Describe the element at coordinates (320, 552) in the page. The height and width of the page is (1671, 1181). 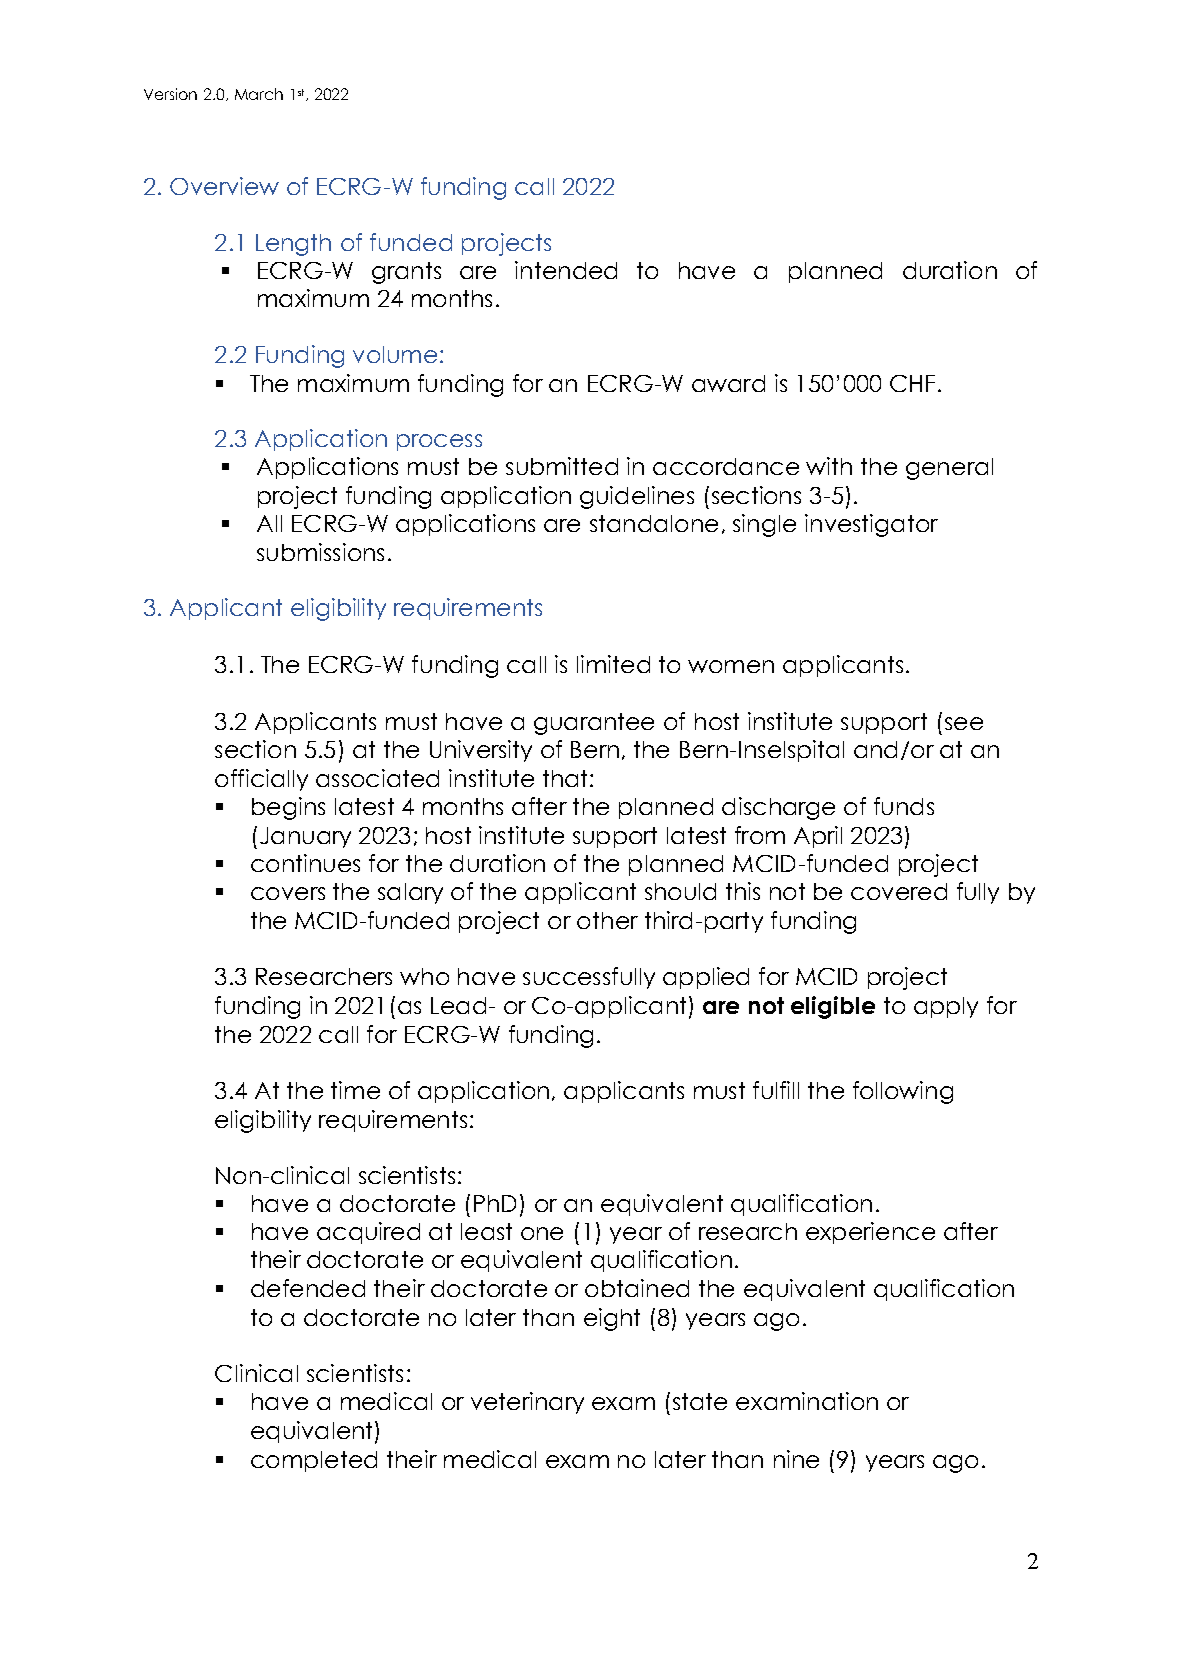
I see `submissions` at that location.
